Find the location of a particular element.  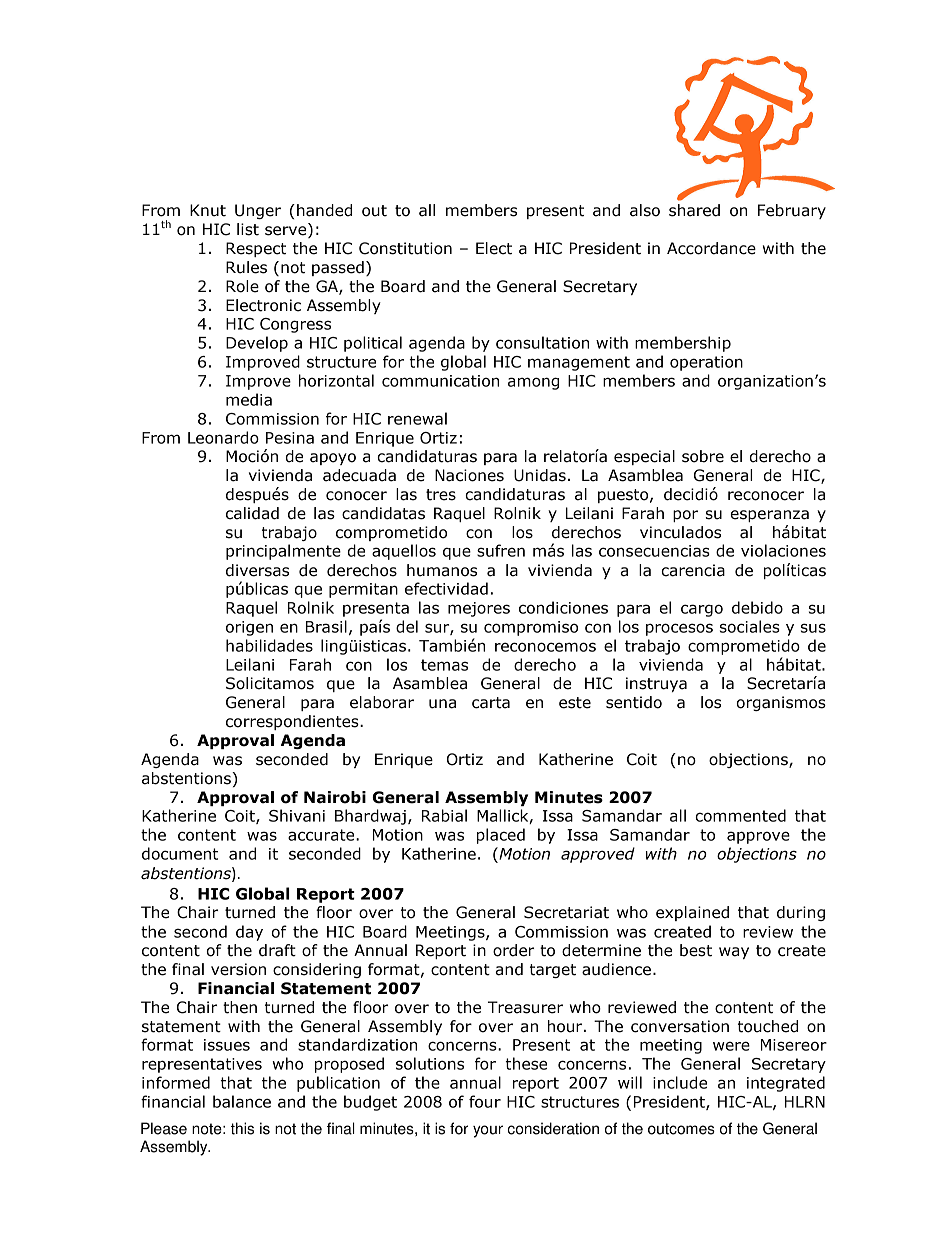

Accordance is located at coordinates (711, 248).
